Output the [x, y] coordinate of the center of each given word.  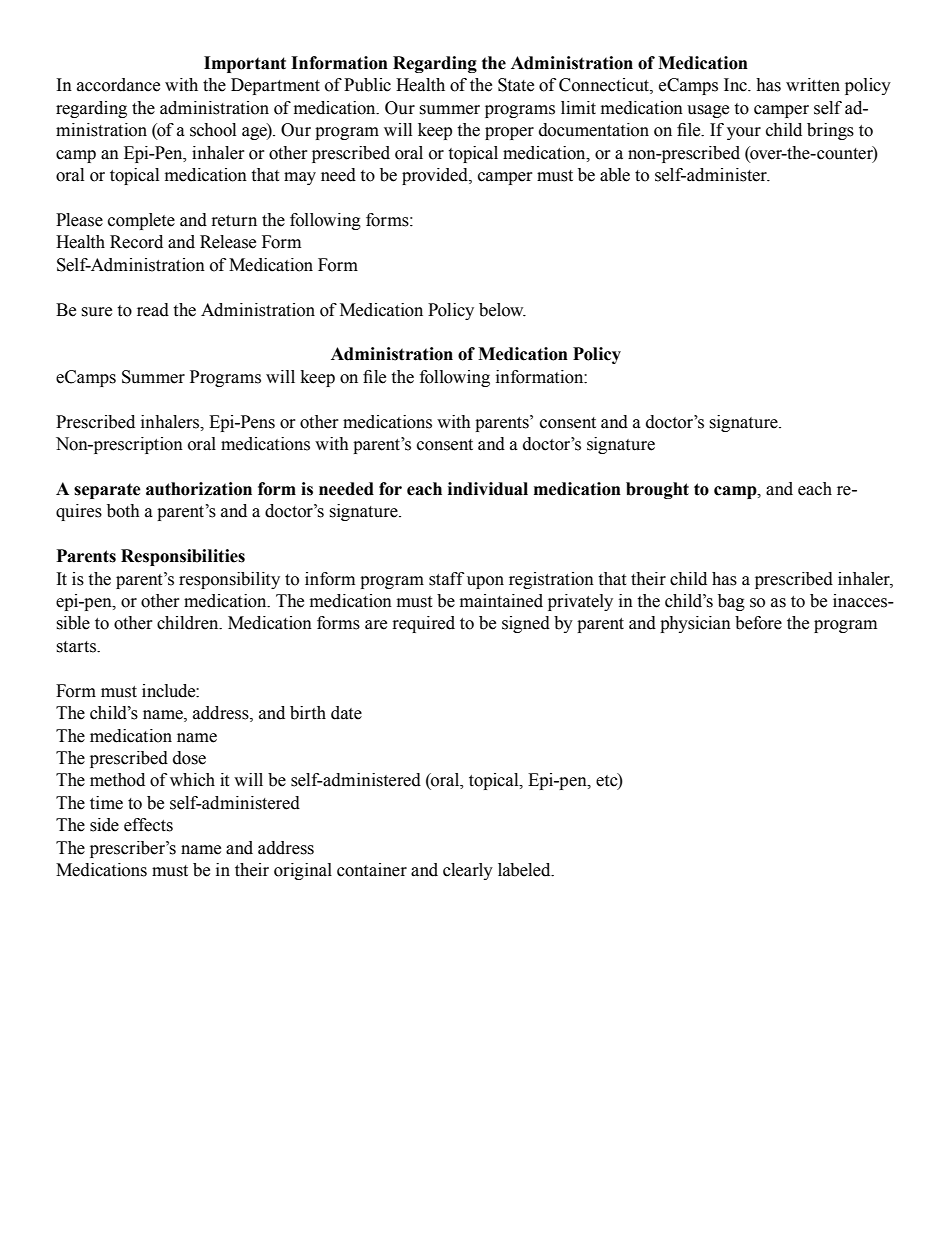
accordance [118, 85]
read [153, 310]
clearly [468, 871]
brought [657, 490]
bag [731, 602]
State [516, 85]
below [502, 310]
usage [708, 111]
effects [148, 825]
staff [446, 579]
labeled [525, 870]
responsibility [229, 580]
